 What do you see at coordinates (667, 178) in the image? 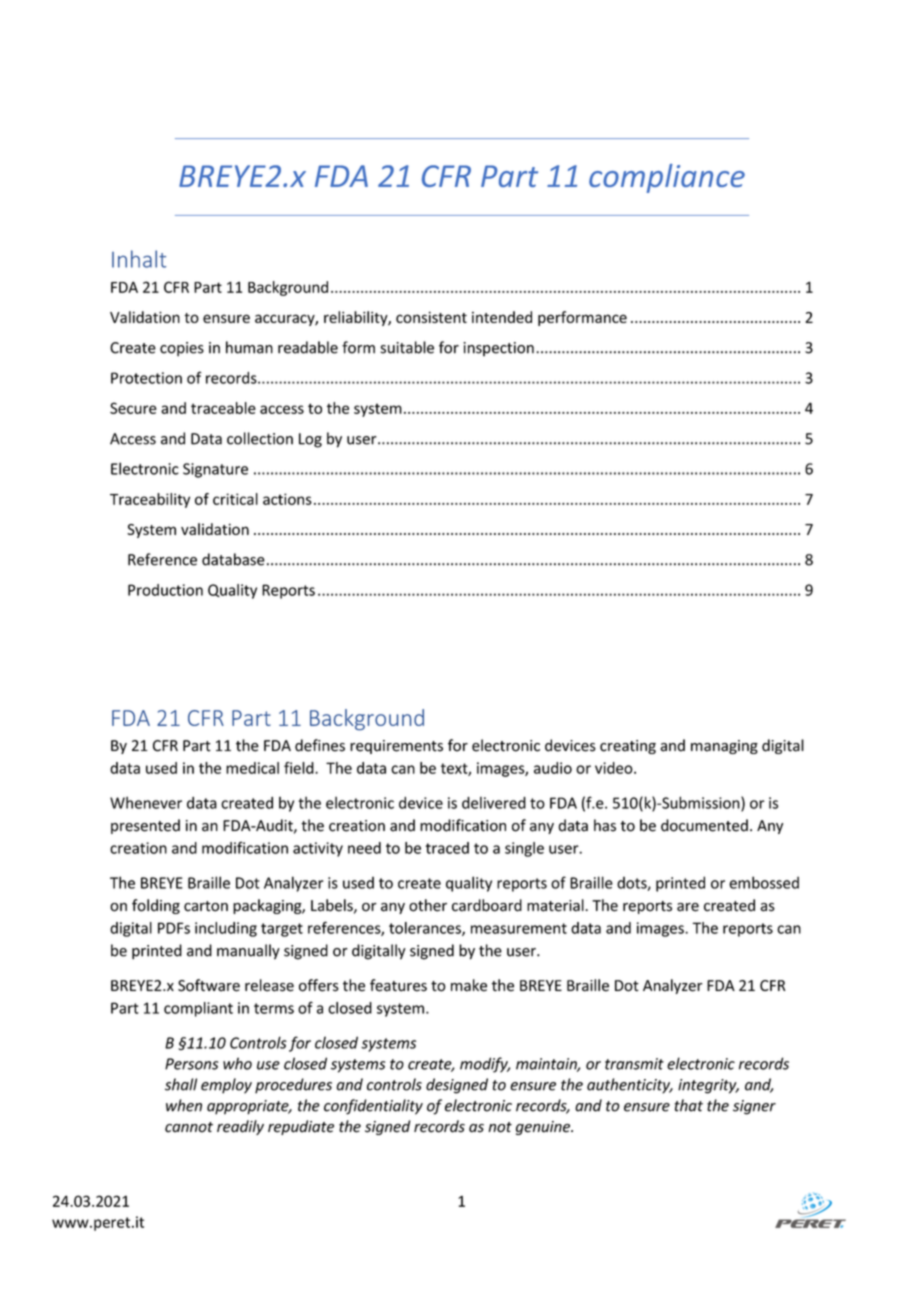
I see `compliance` at bounding box center [667, 178].
